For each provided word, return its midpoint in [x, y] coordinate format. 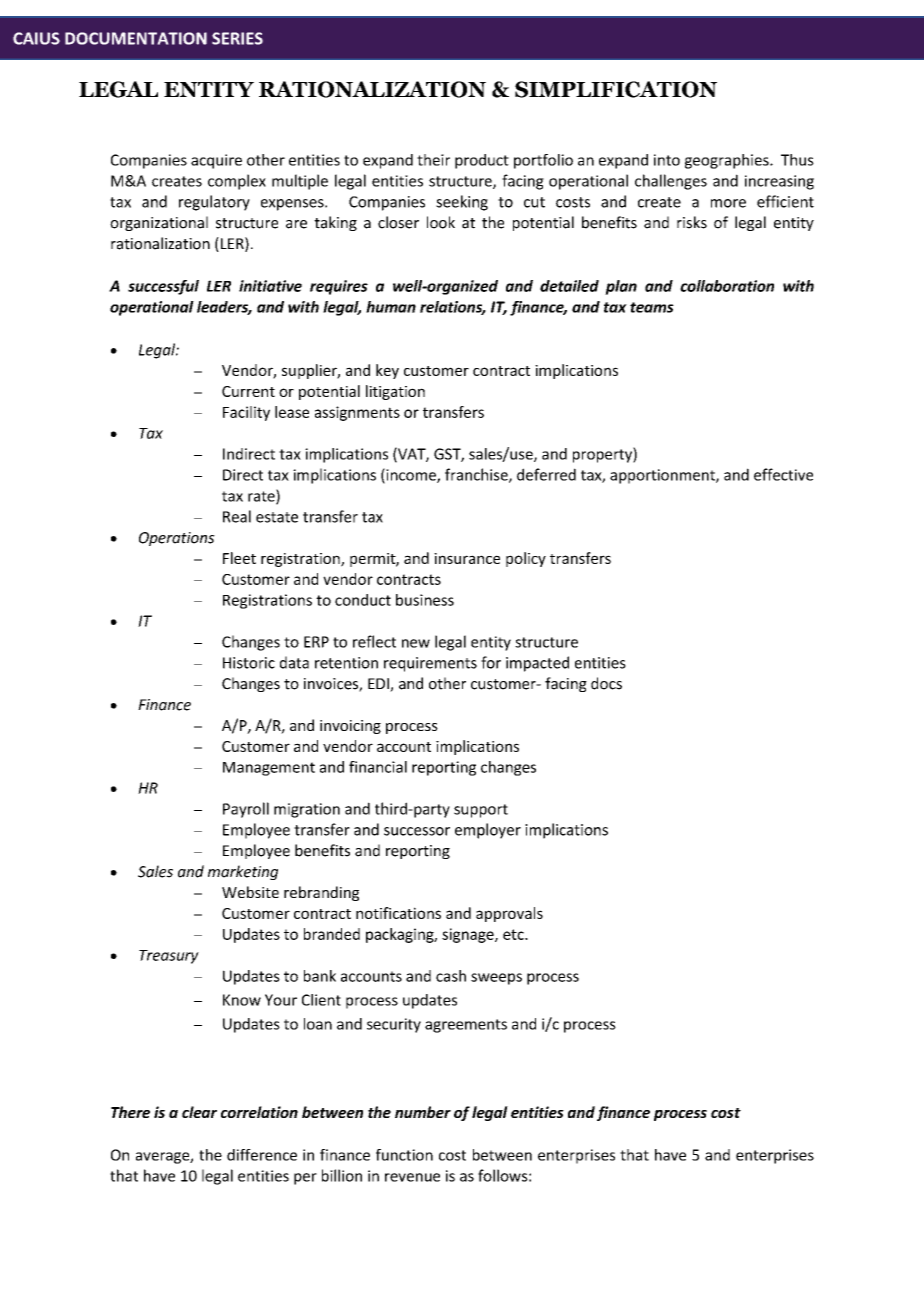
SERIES [237, 38]
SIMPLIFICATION [616, 89]
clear [199, 1112]
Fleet [239, 558]
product [482, 161]
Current [248, 391]
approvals [509, 914]
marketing [243, 872]
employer [488, 831]
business [425, 600]
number [423, 1112]
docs [606, 683]
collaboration [727, 286]
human [391, 307]
